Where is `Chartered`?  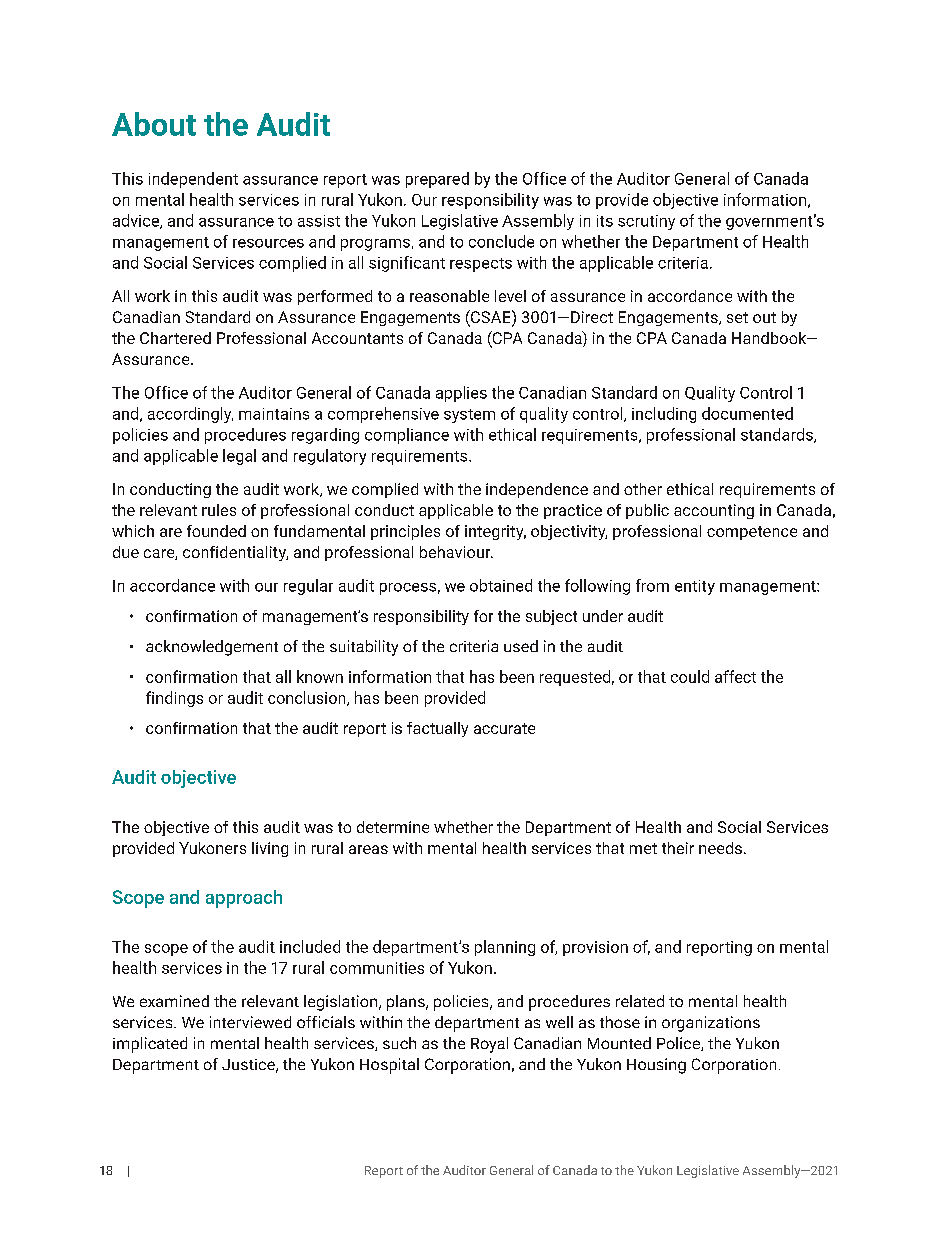 Chartered is located at coordinates (175, 338).
